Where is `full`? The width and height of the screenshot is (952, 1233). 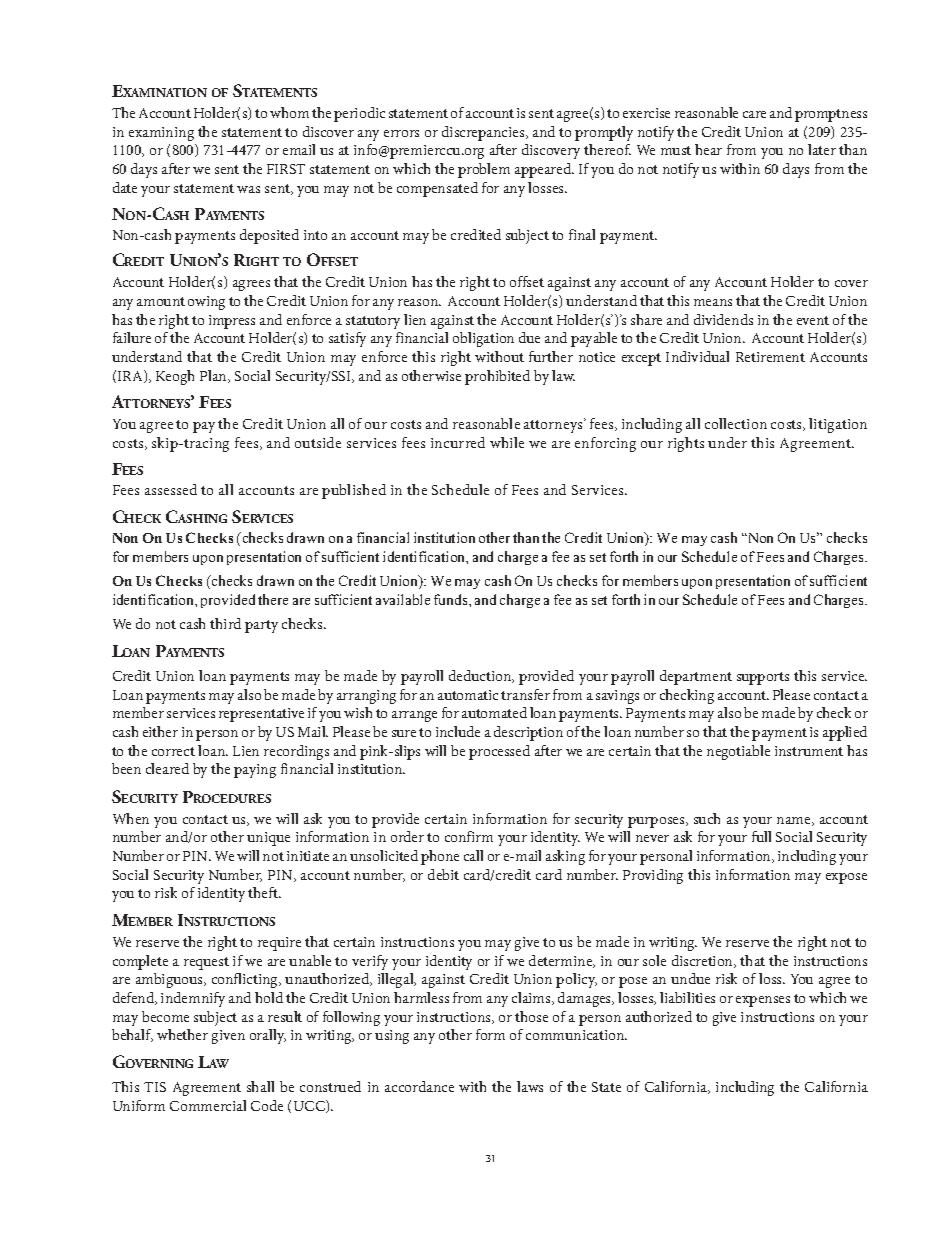
full is located at coordinates (761, 836).
